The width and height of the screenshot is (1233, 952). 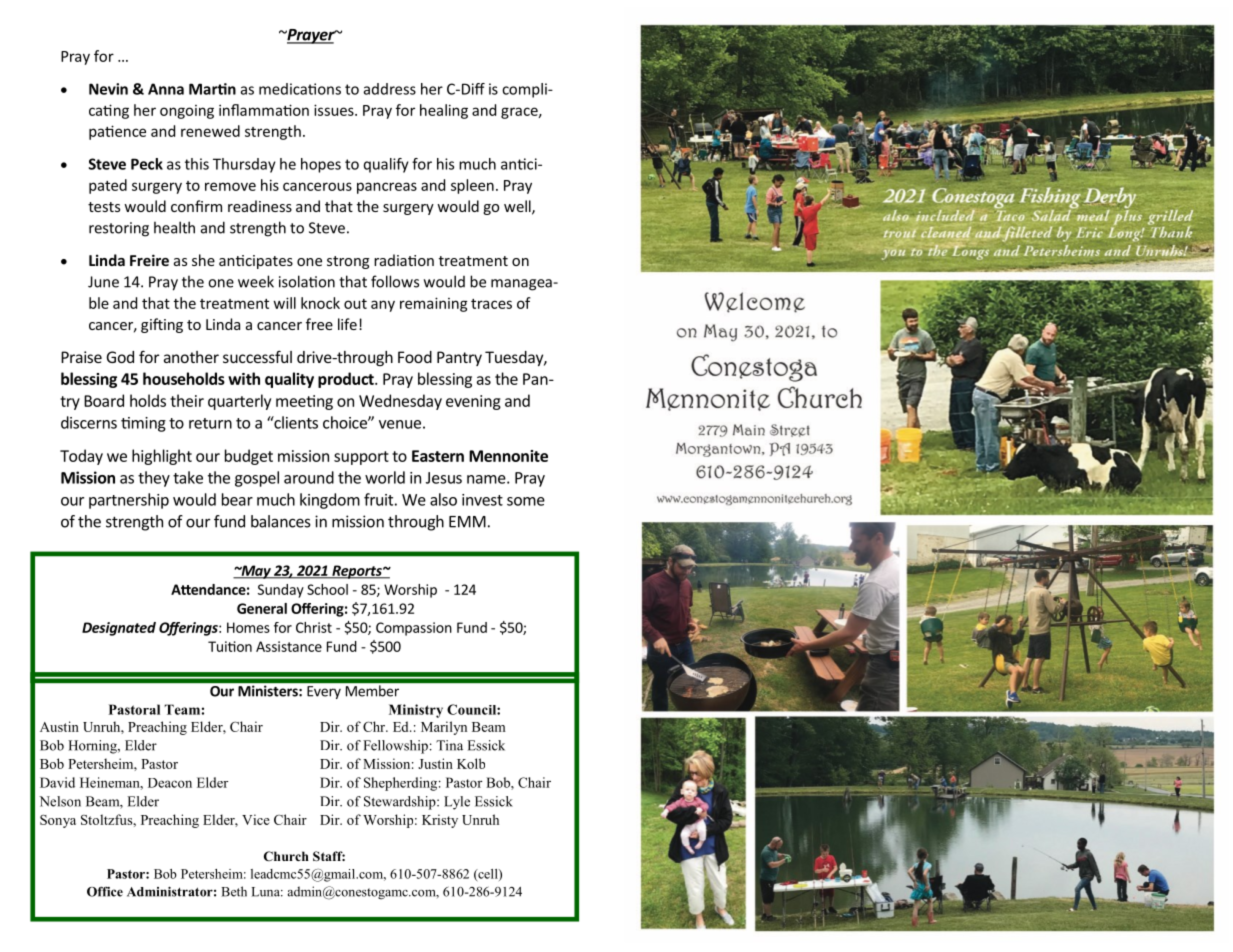 I want to click on Marilyn, so click(x=444, y=728).
